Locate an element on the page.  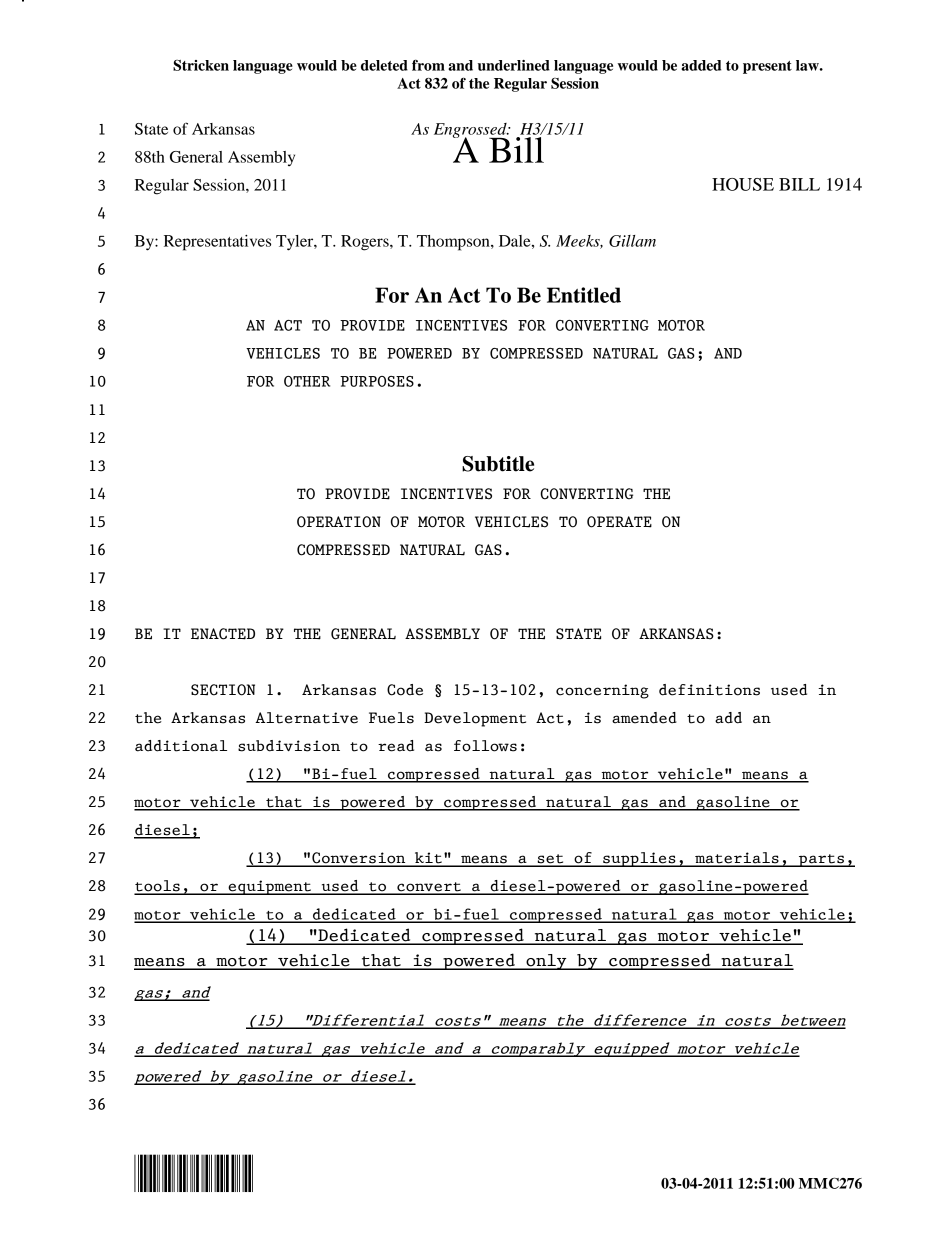
Stricken is located at coordinates (201, 65).
